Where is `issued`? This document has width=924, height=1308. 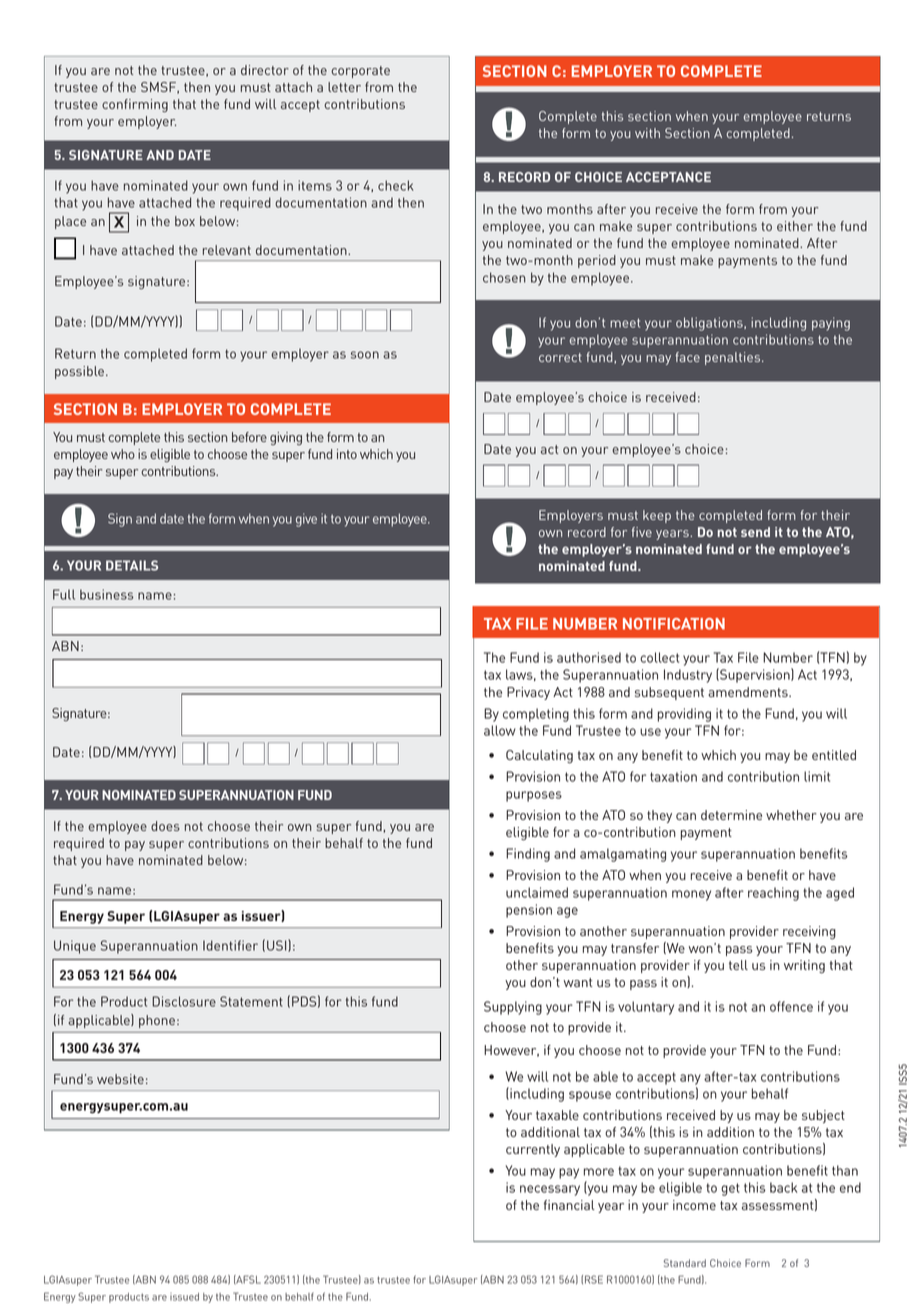 issued is located at coordinates (184, 1297).
